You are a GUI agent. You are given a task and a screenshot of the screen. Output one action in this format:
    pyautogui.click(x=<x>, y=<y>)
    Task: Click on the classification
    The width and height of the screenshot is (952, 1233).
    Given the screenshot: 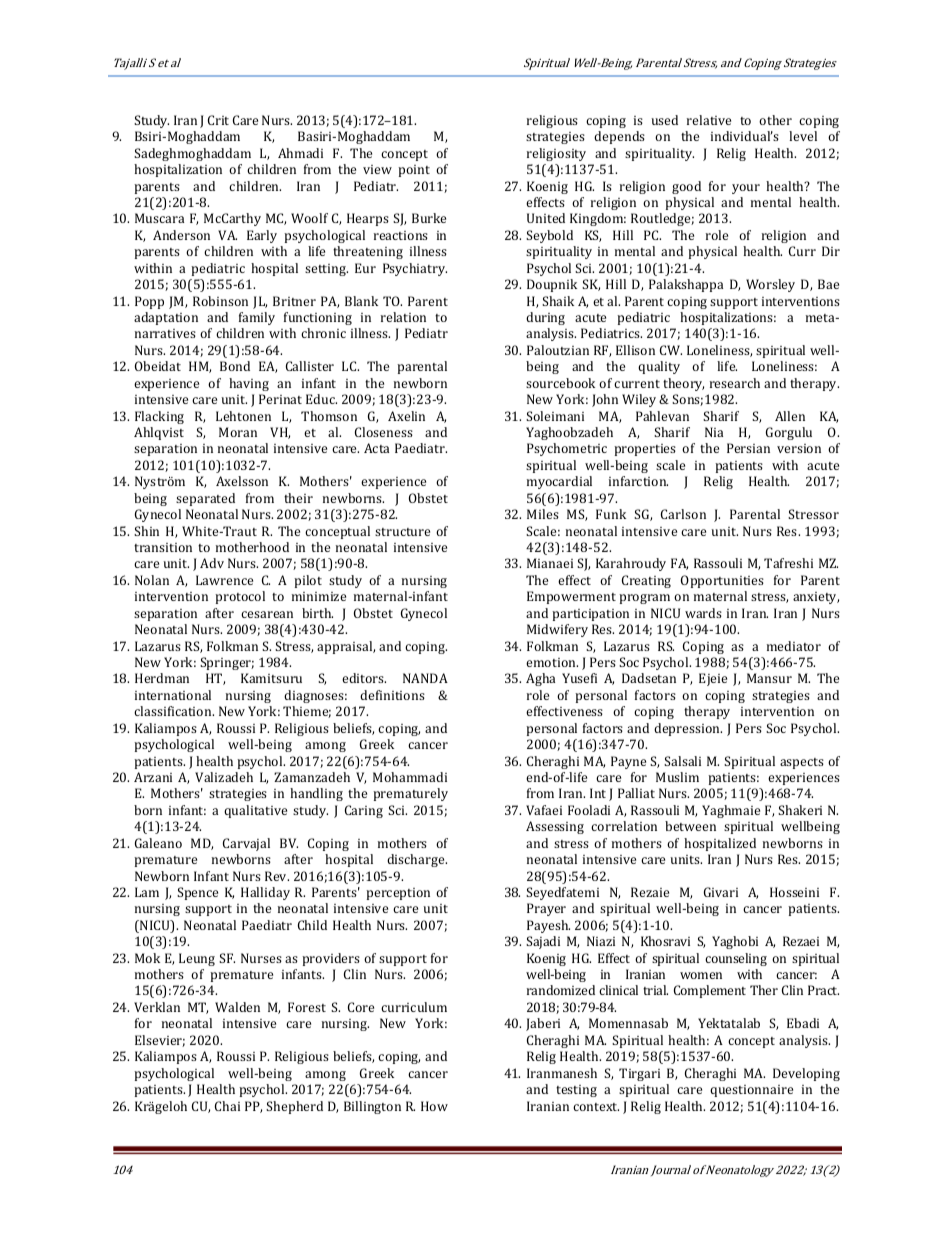 What is the action you would take?
    pyautogui.click(x=174, y=711)
